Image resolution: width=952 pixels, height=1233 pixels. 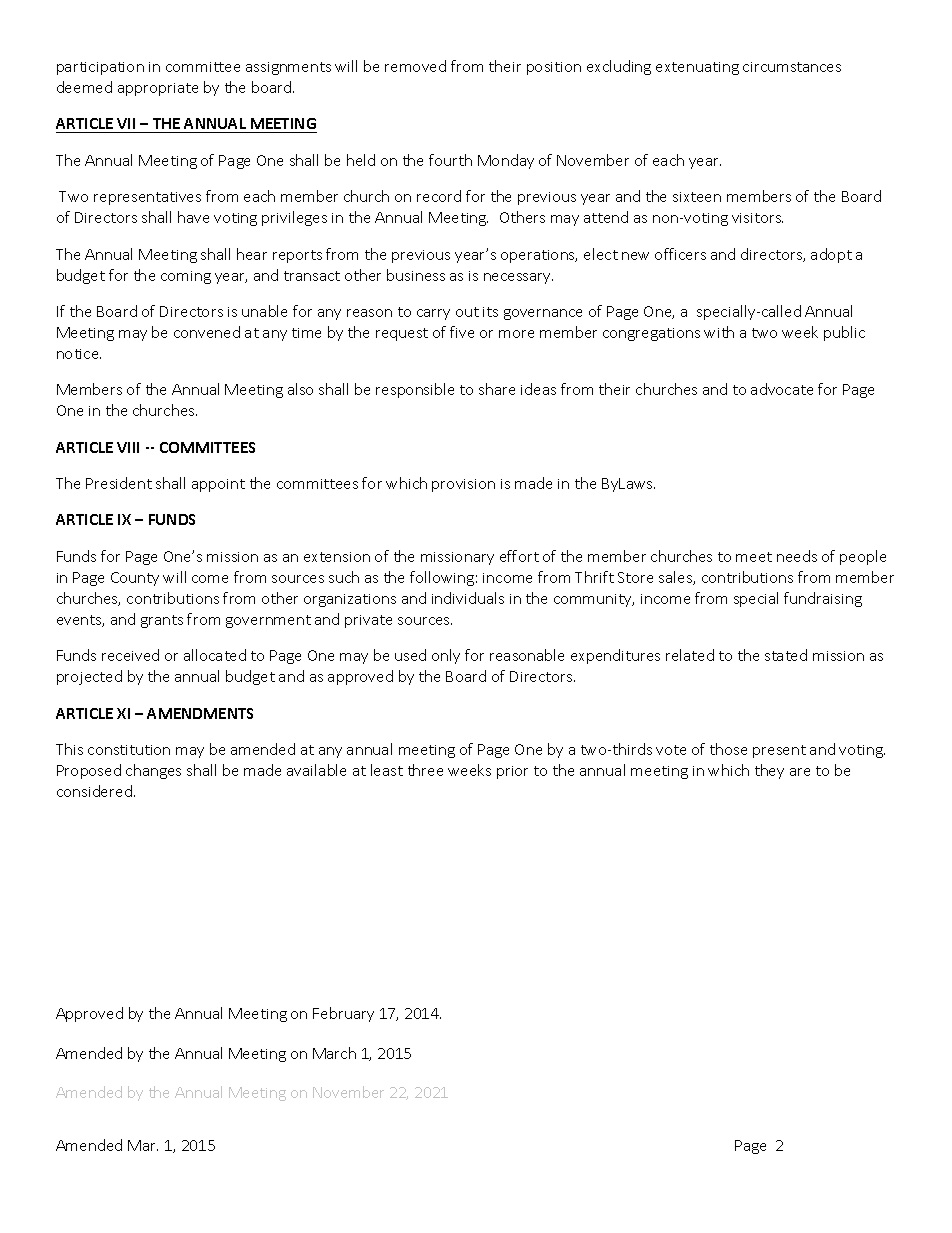 I want to click on advocate, so click(x=782, y=389).
